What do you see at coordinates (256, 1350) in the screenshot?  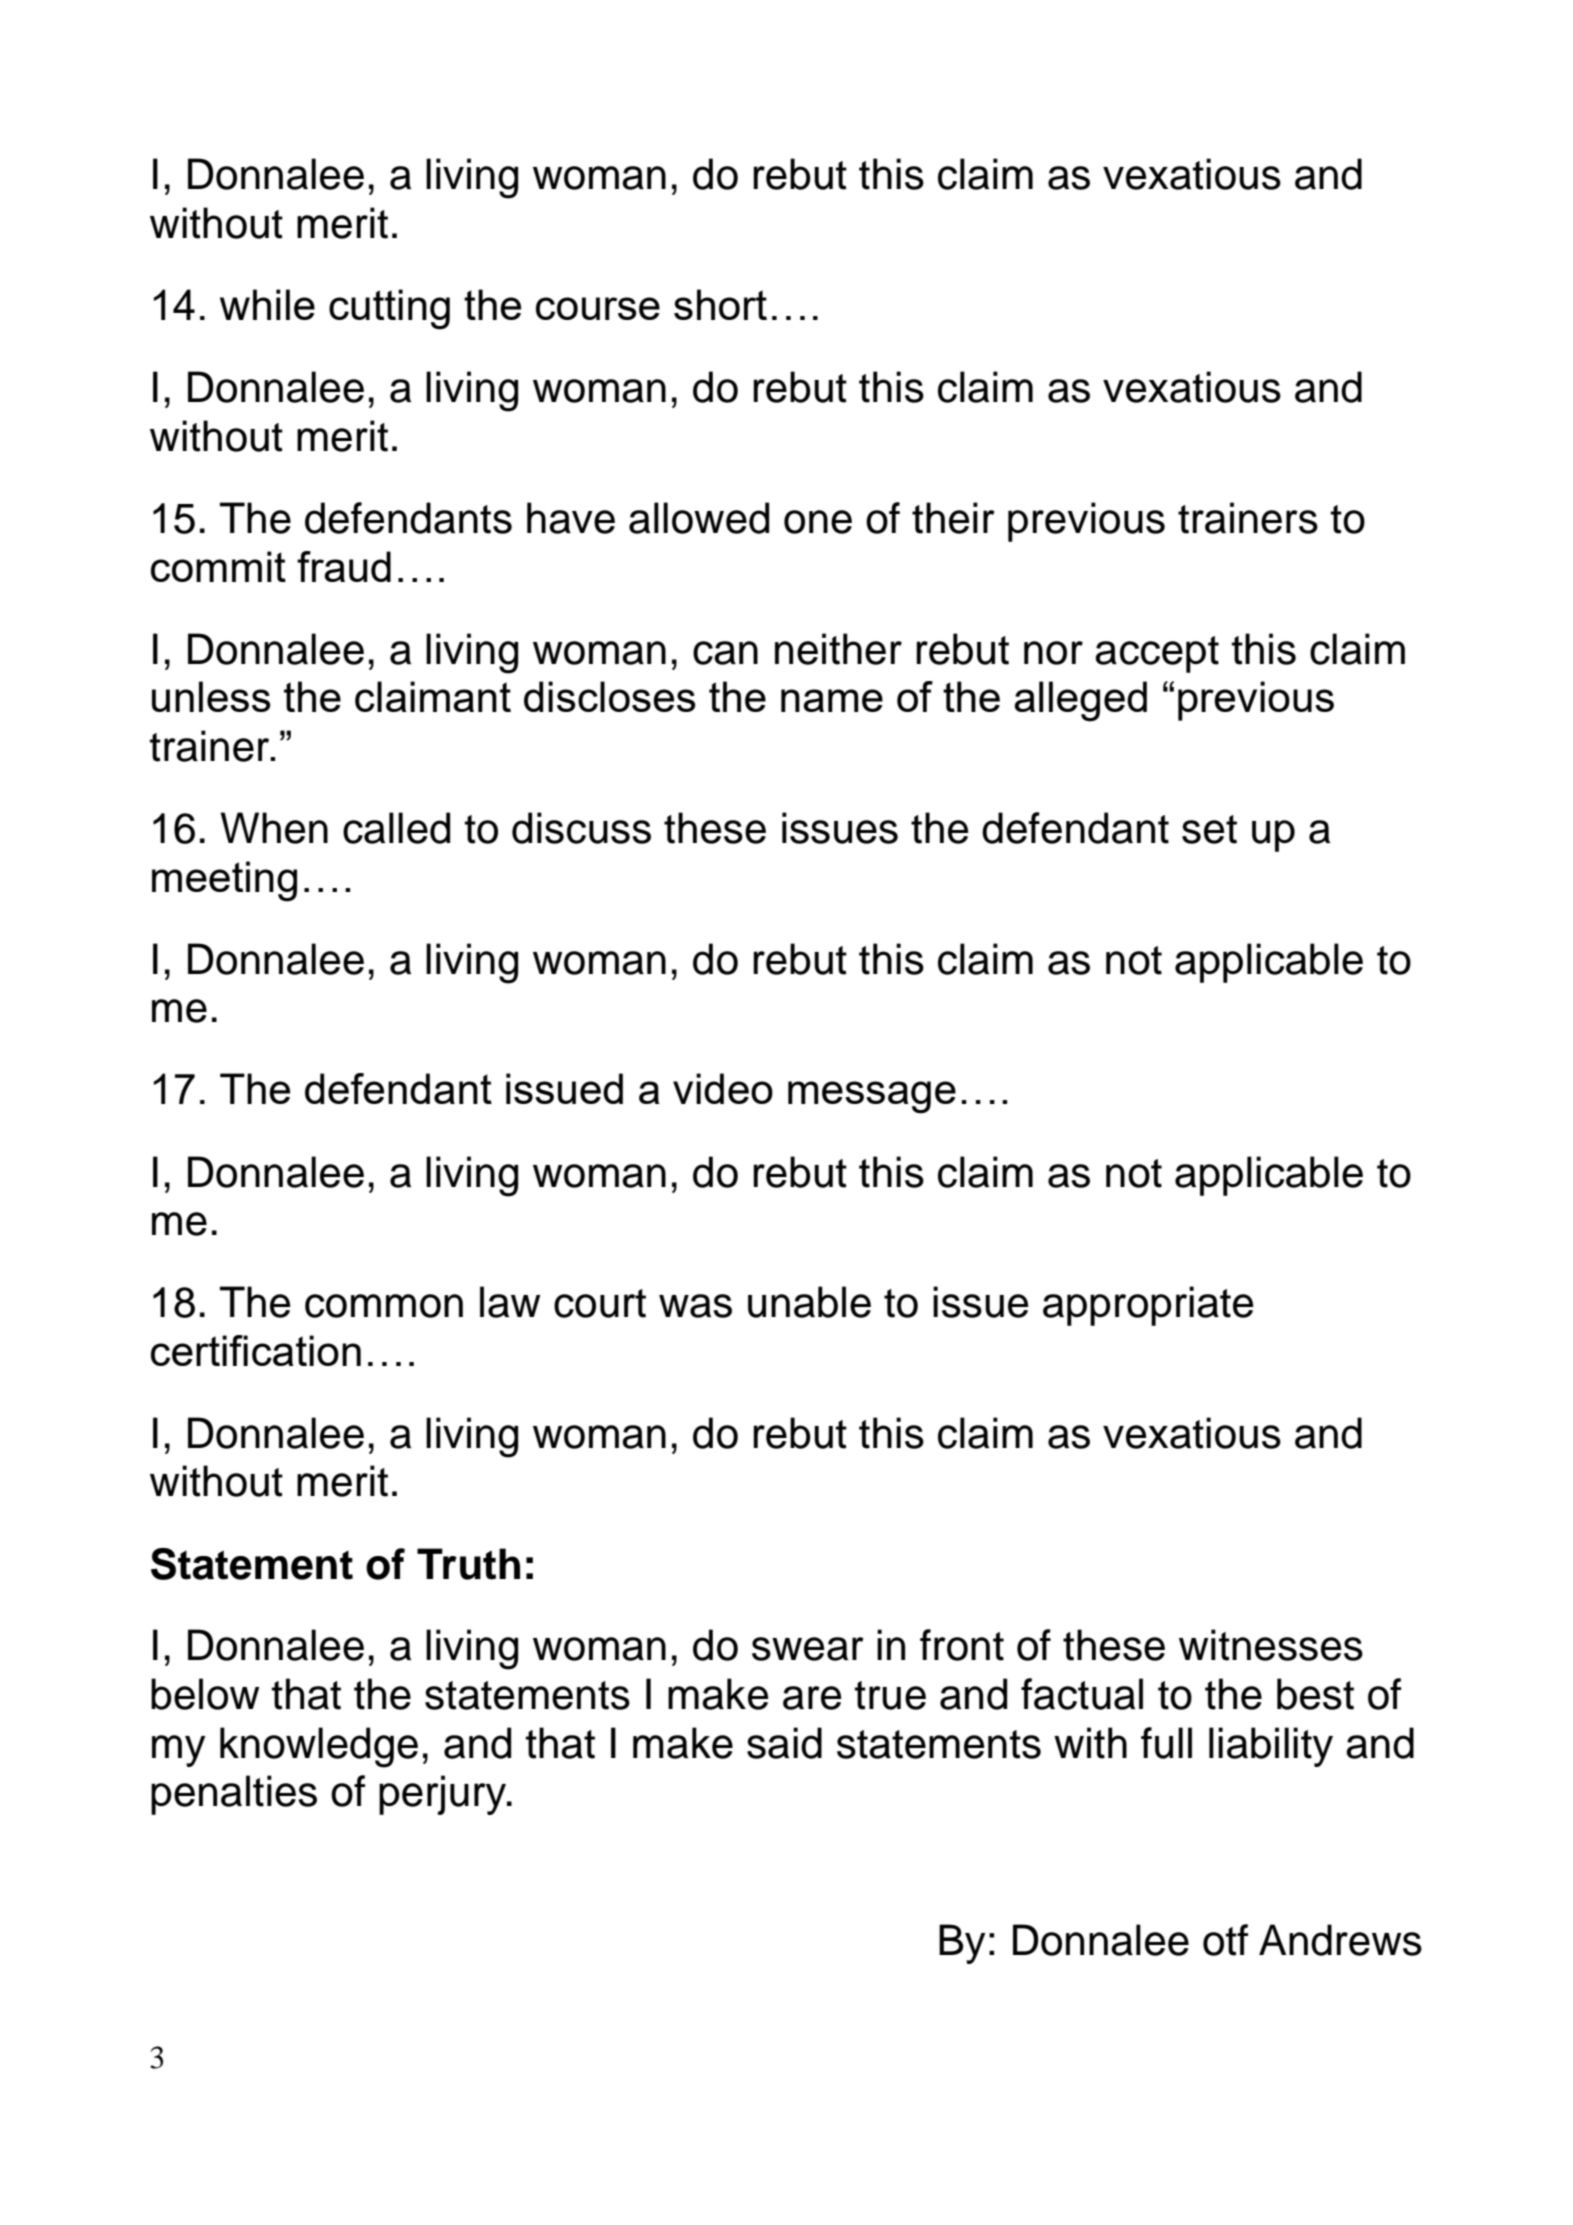 I see `certification` at bounding box center [256, 1350].
